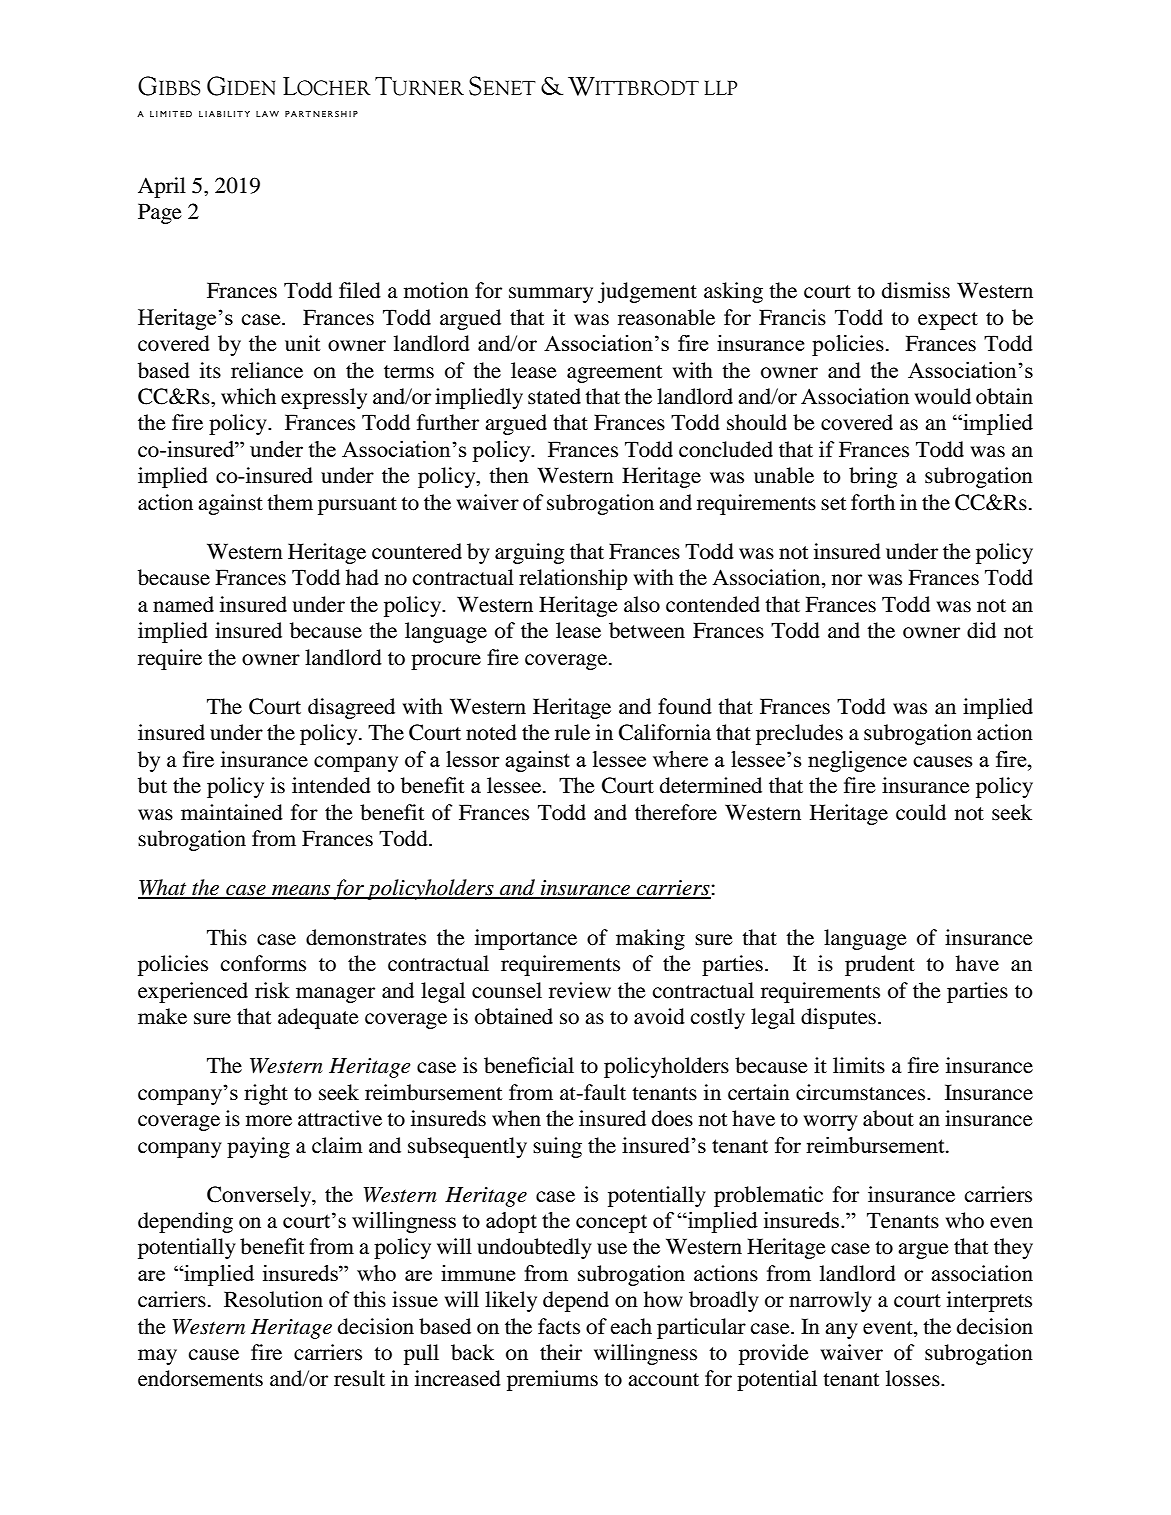 The width and height of the page is (1171, 1515). What do you see at coordinates (273, 1299) in the page?
I see `Resolution` at bounding box center [273, 1299].
